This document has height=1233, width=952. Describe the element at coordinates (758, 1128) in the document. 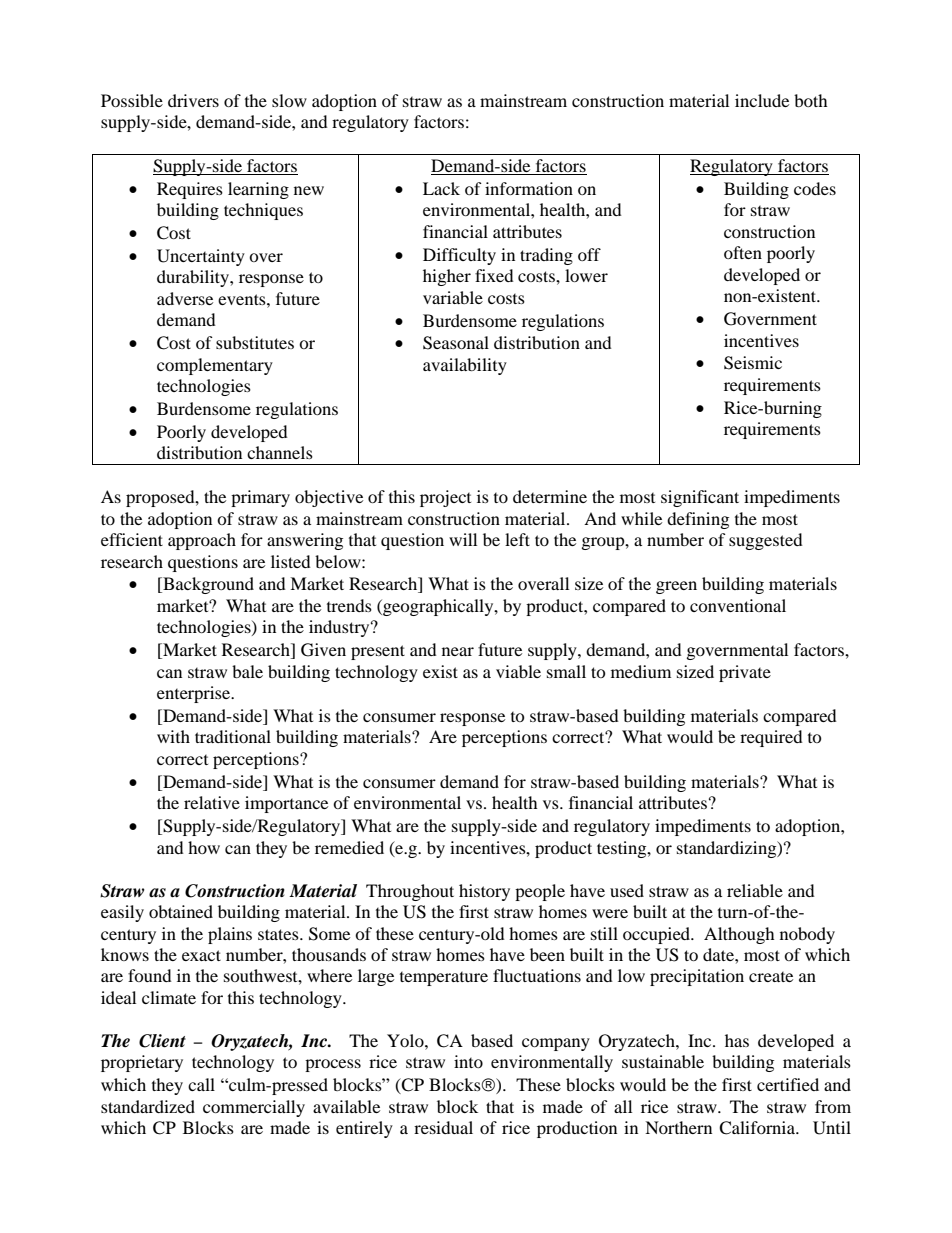

I see `California` at that location.
